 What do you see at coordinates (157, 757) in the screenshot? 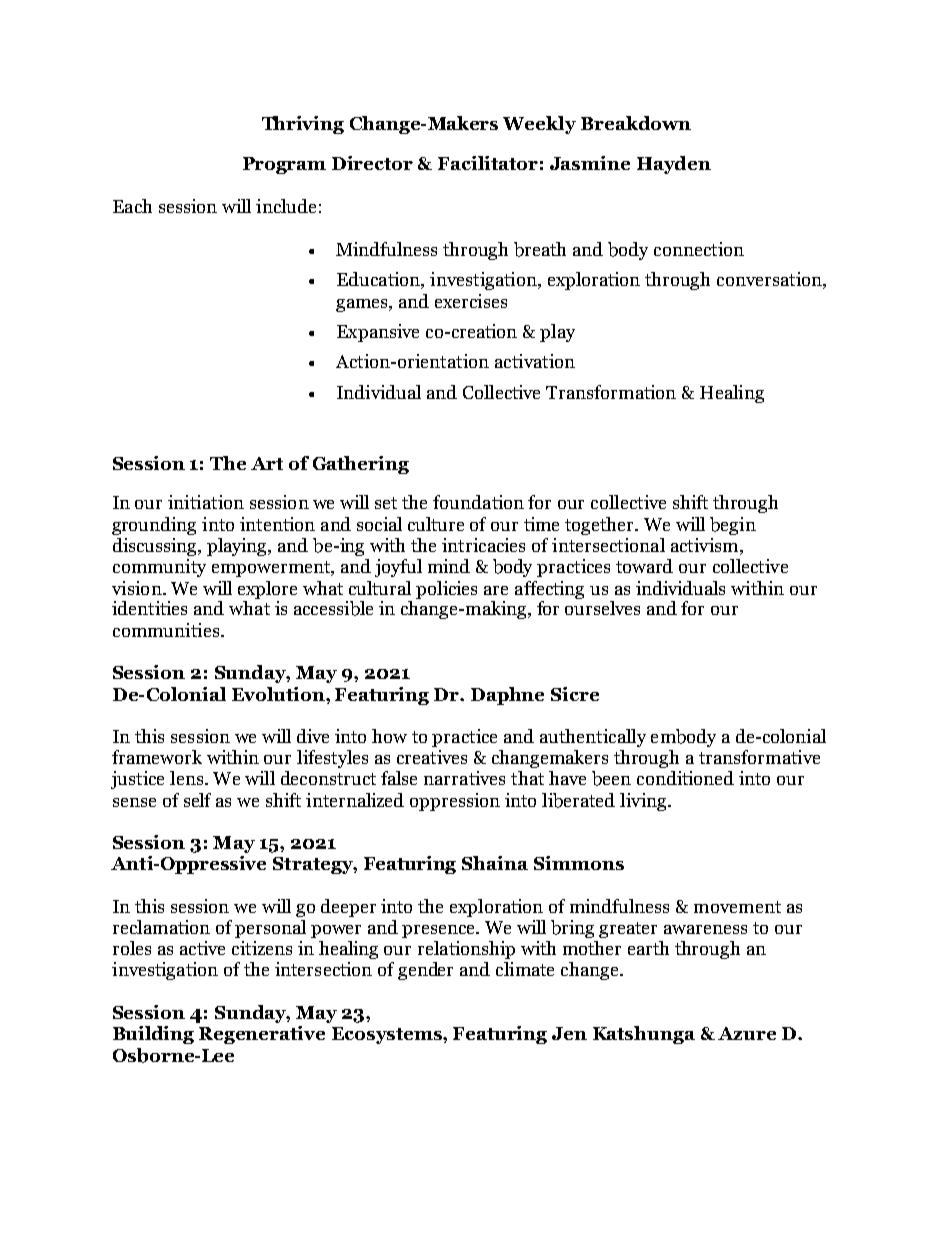
I see `framework` at bounding box center [157, 757].
